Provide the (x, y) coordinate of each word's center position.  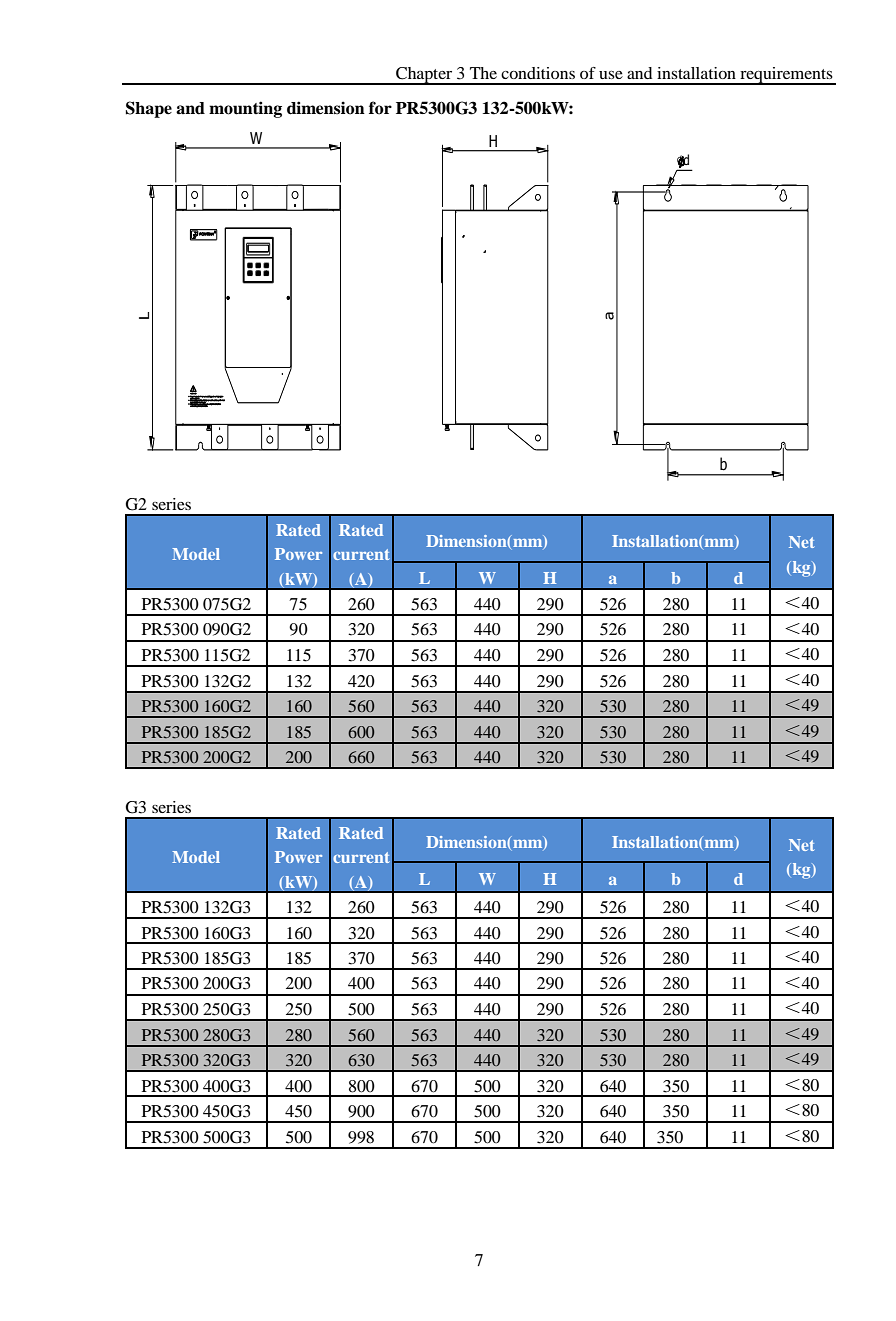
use (611, 75)
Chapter (424, 76)
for (380, 108)
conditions (538, 73)
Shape (149, 109)
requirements (786, 76)
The (483, 73)
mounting (245, 109)
